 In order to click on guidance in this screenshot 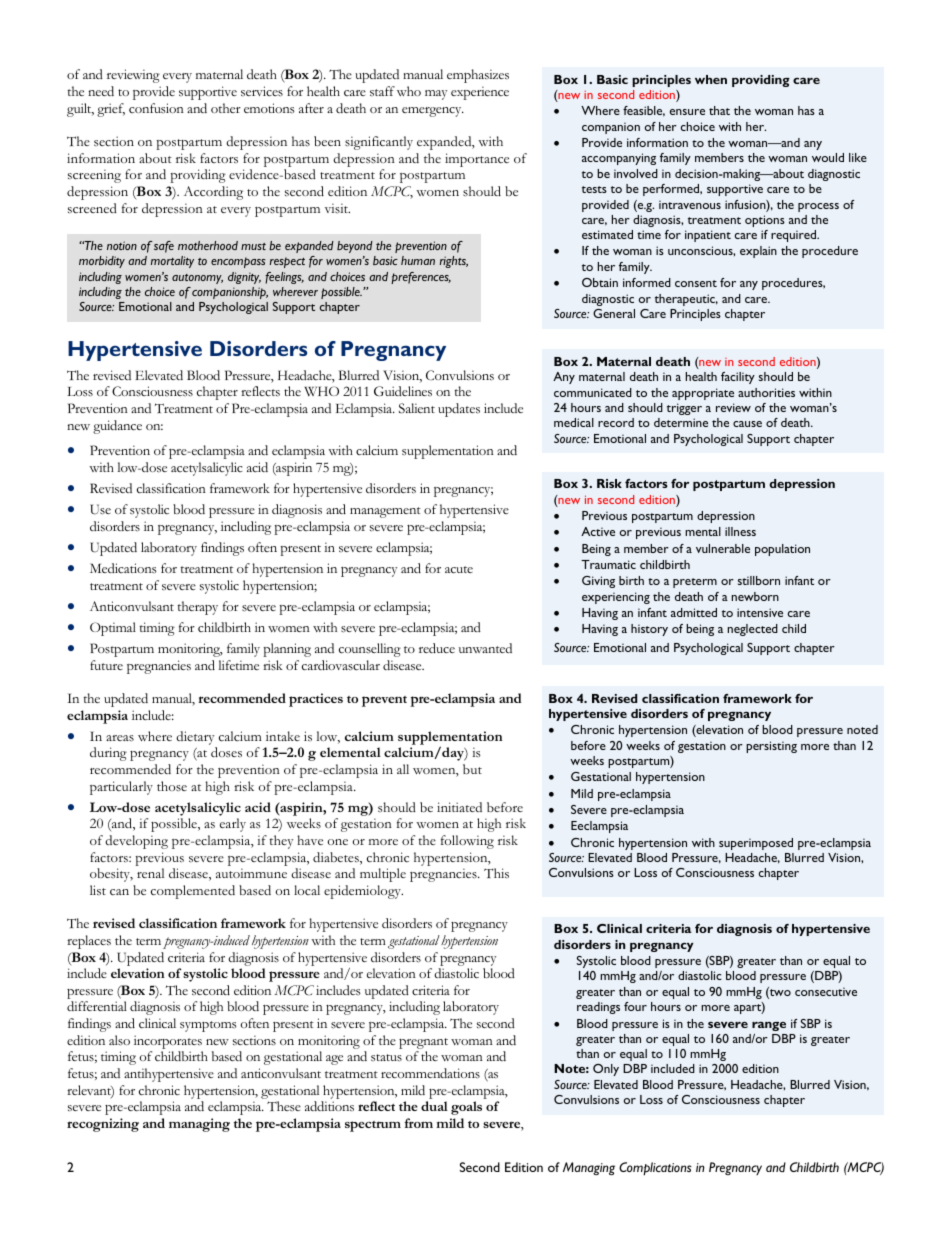, I will do `click(117, 427)`.
